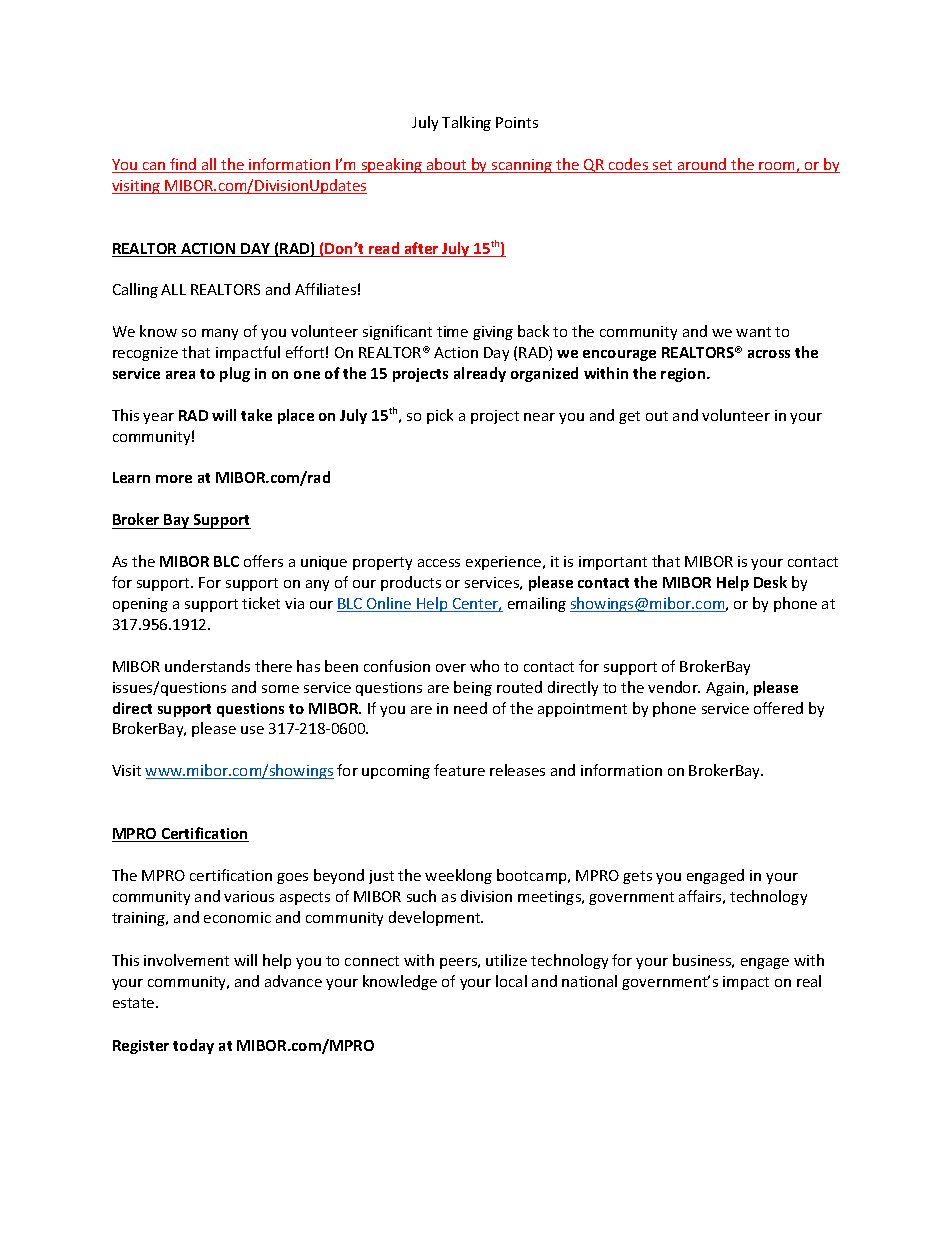 The height and width of the screenshot is (1233, 952). I want to click on ticket, so click(261, 603).
